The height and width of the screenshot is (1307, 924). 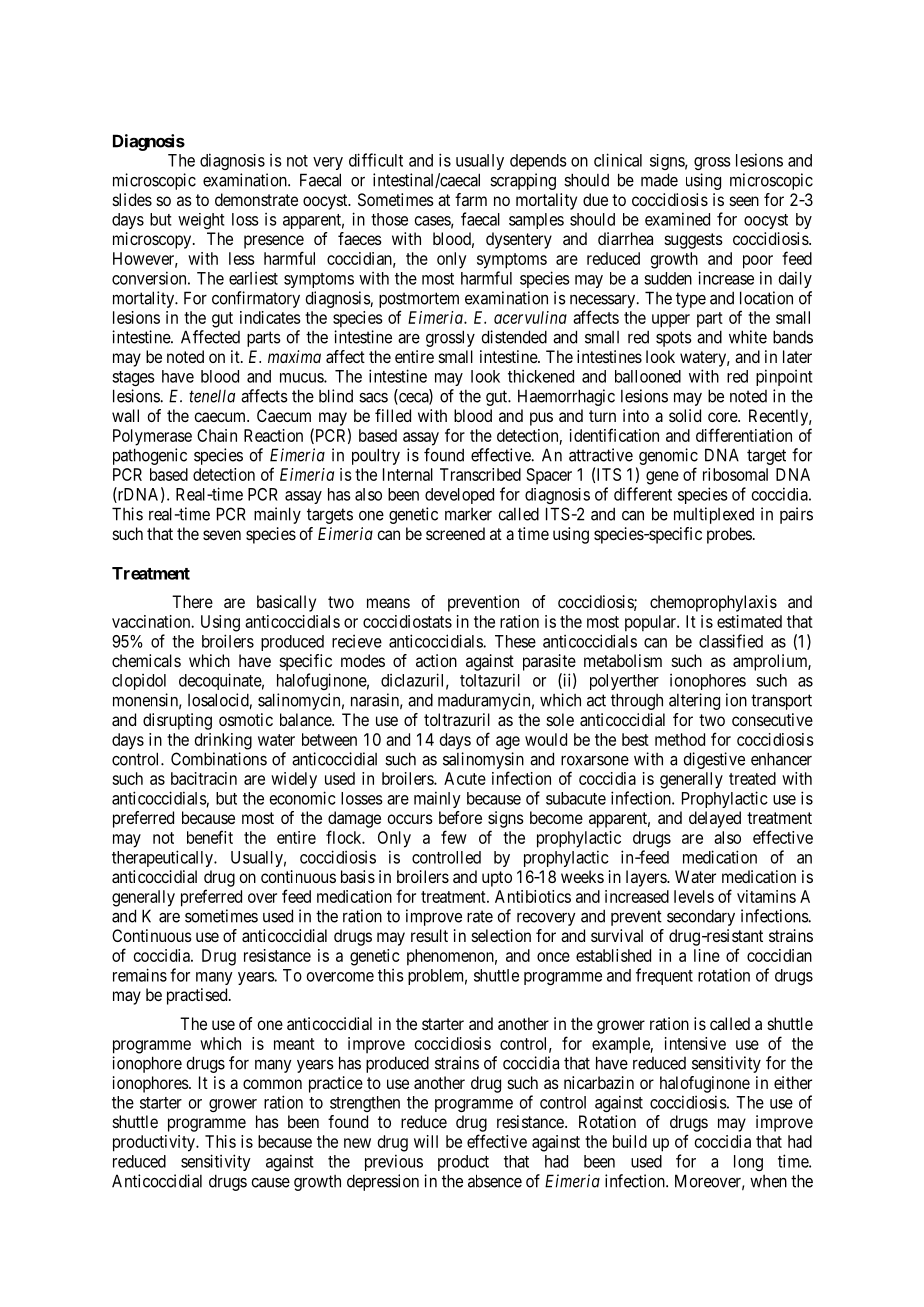 I want to click on marker, so click(x=468, y=514).
